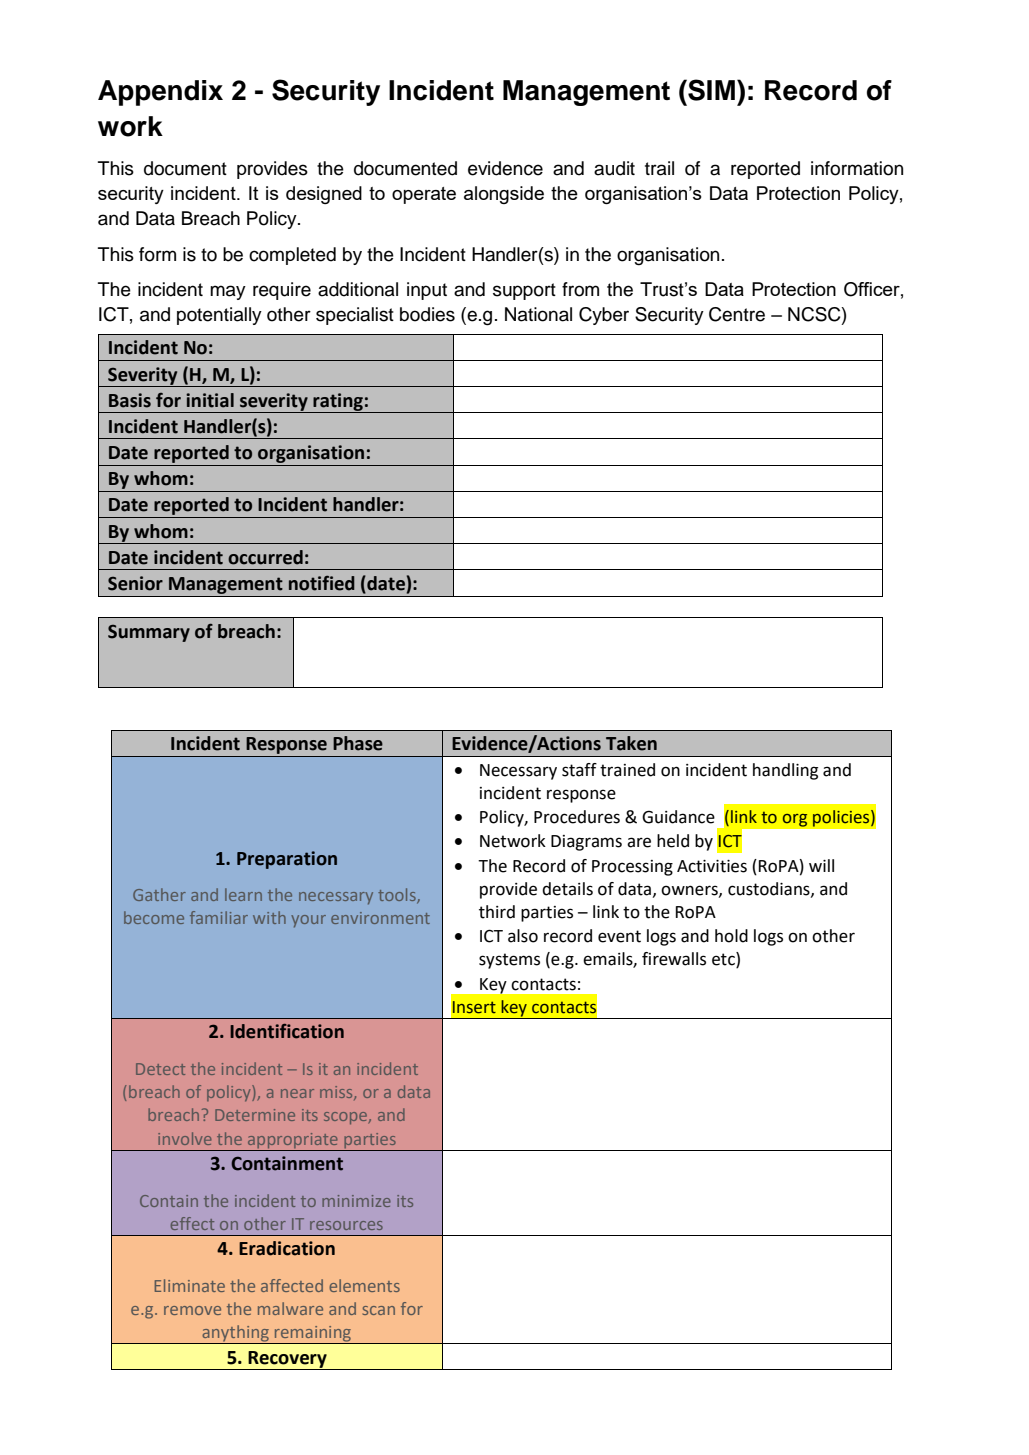 This screenshot has height=1455, width=1029. What do you see at coordinates (710, 90) in the screenshot?
I see `SIM` at bounding box center [710, 90].
